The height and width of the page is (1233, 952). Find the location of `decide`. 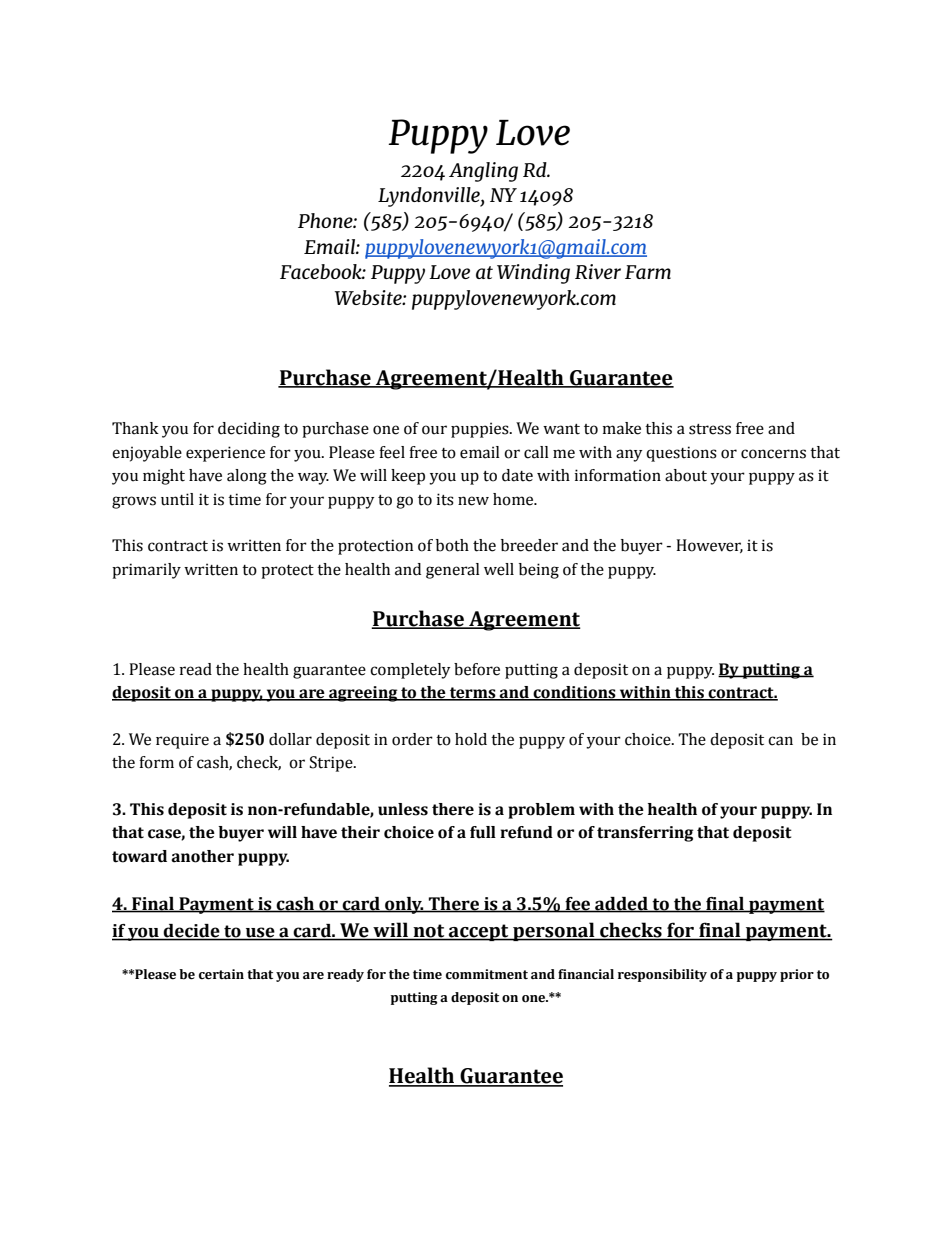

decide is located at coordinates (192, 932).
